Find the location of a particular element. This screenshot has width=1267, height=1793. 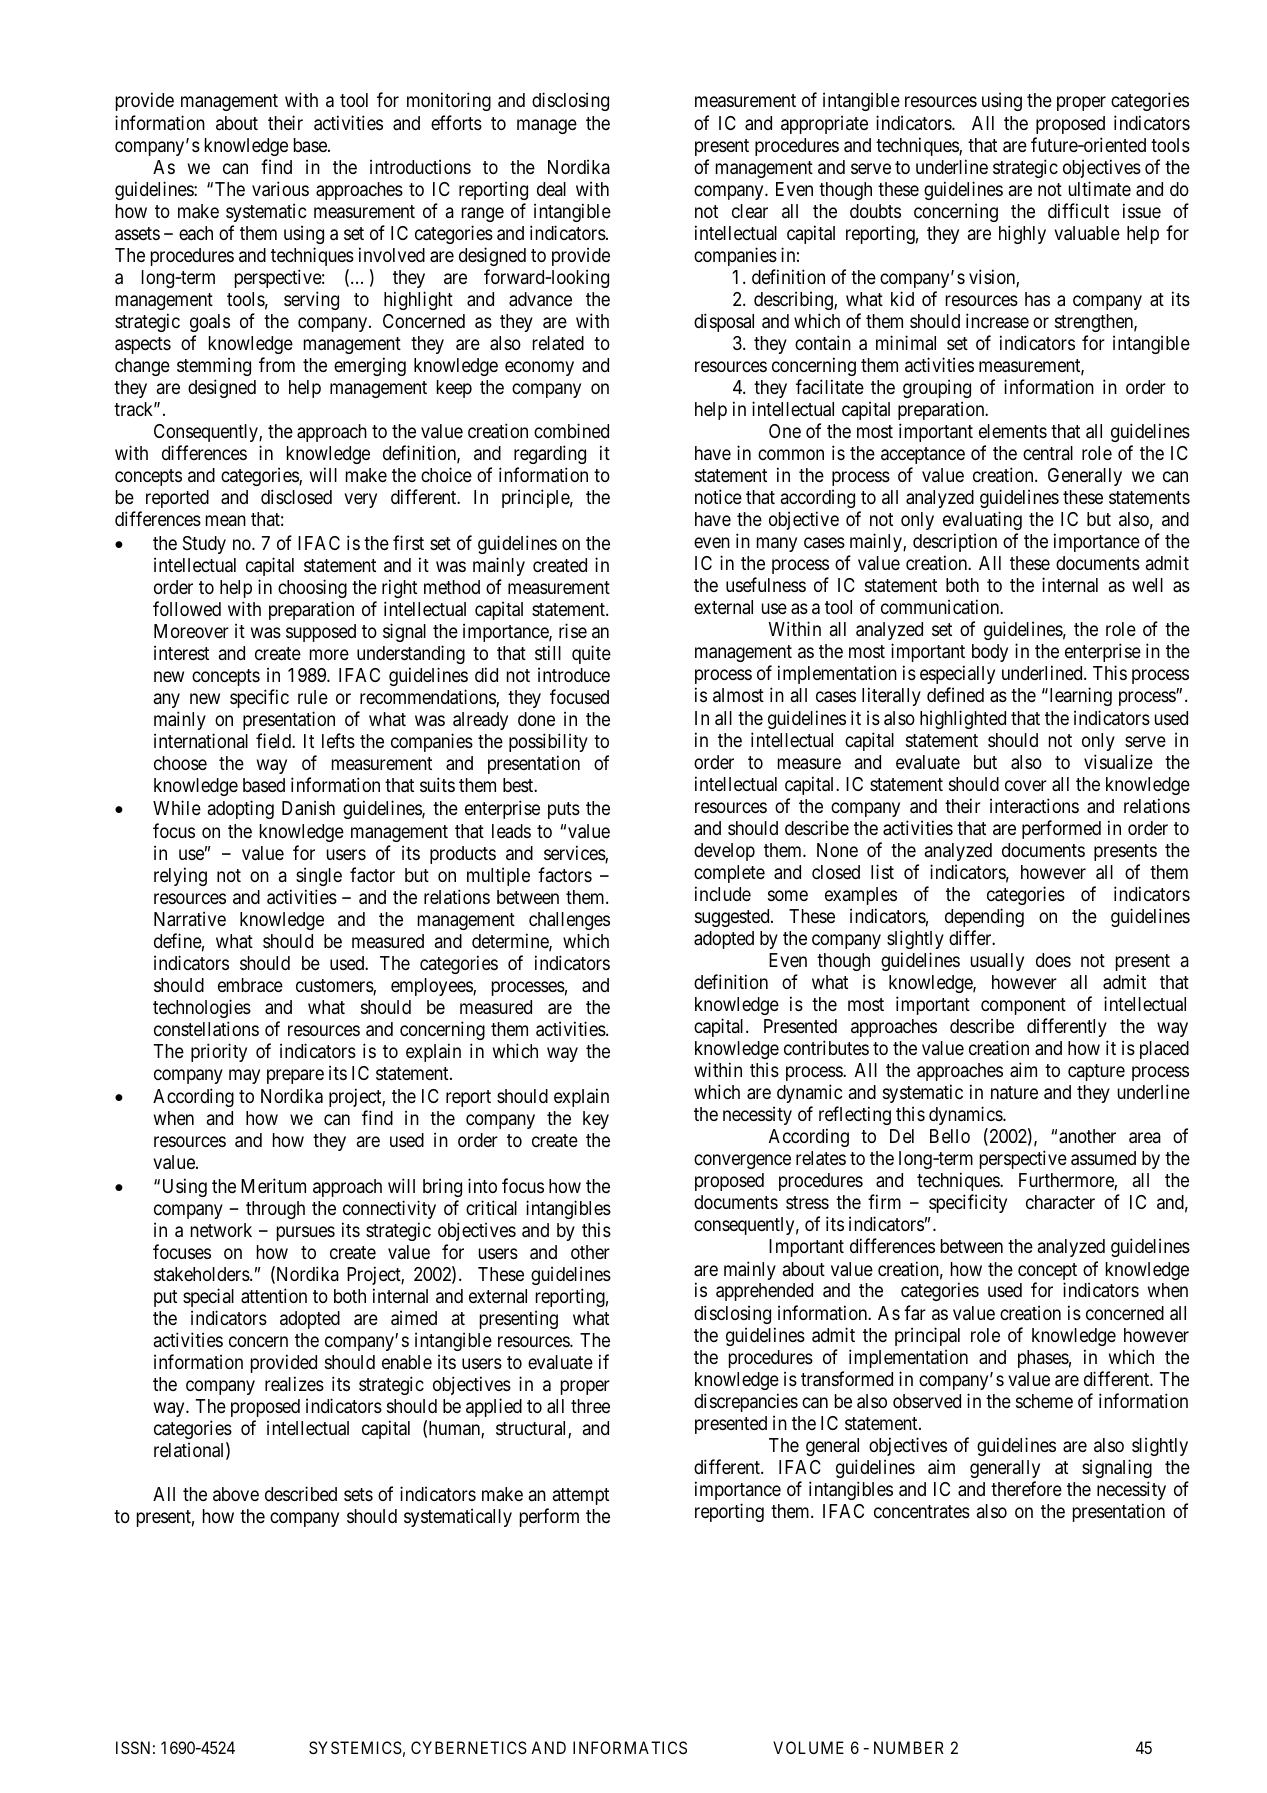

include is located at coordinates (723, 893).
